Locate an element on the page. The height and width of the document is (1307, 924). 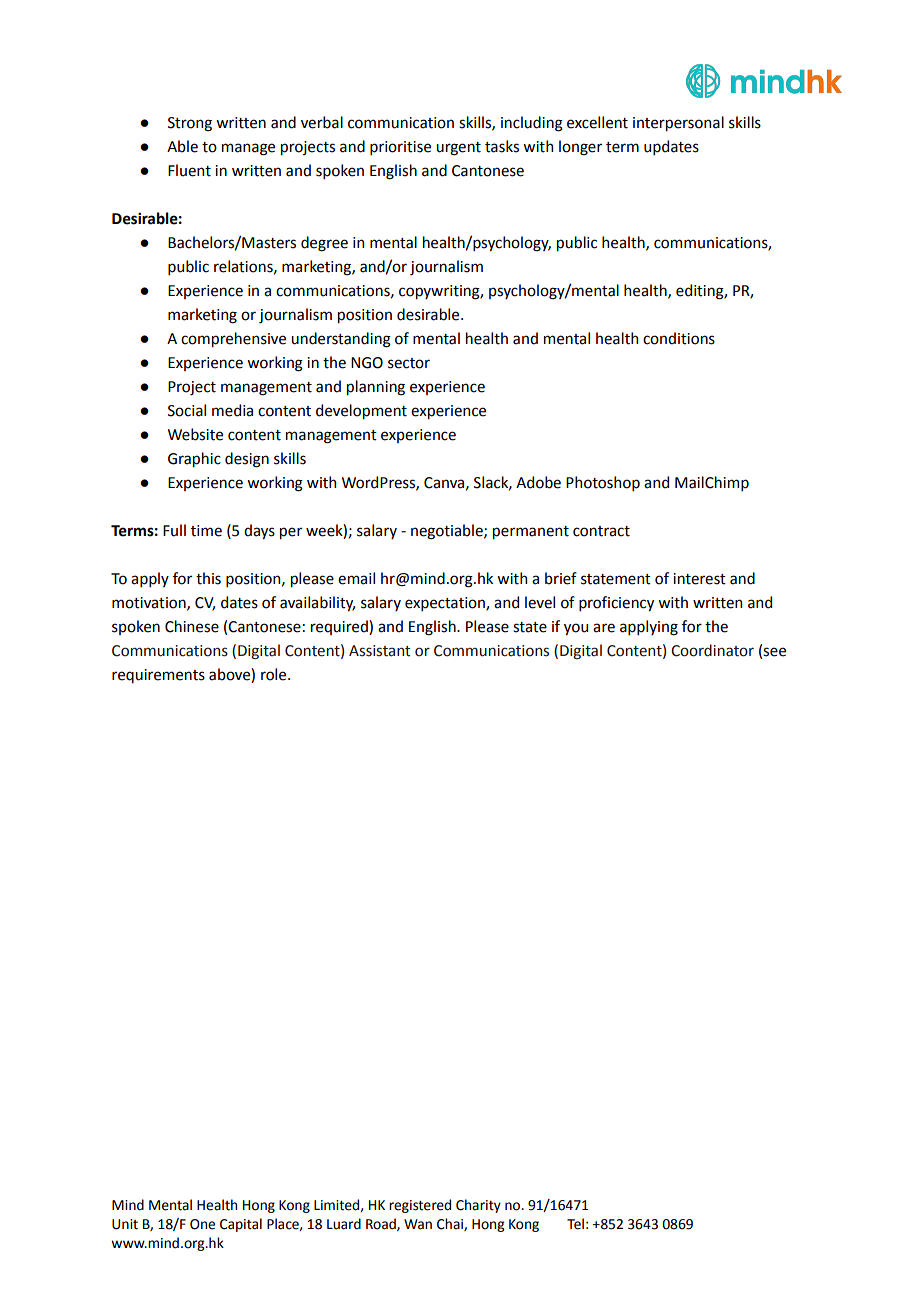
registered is located at coordinates (420, 1206).
